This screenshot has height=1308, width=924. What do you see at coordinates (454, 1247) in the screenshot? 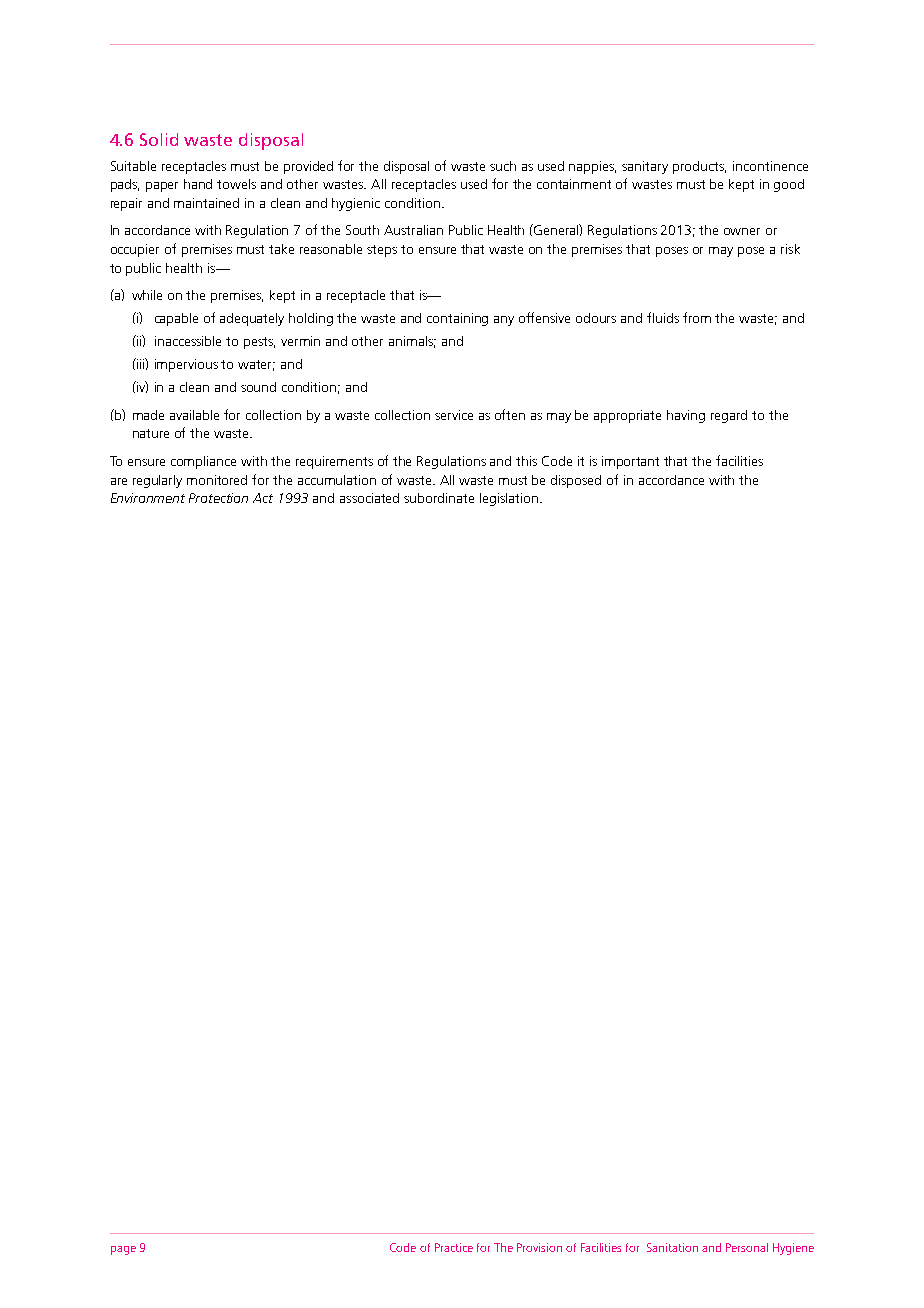
I see `Practice` at bounding box center [454, 1247].
